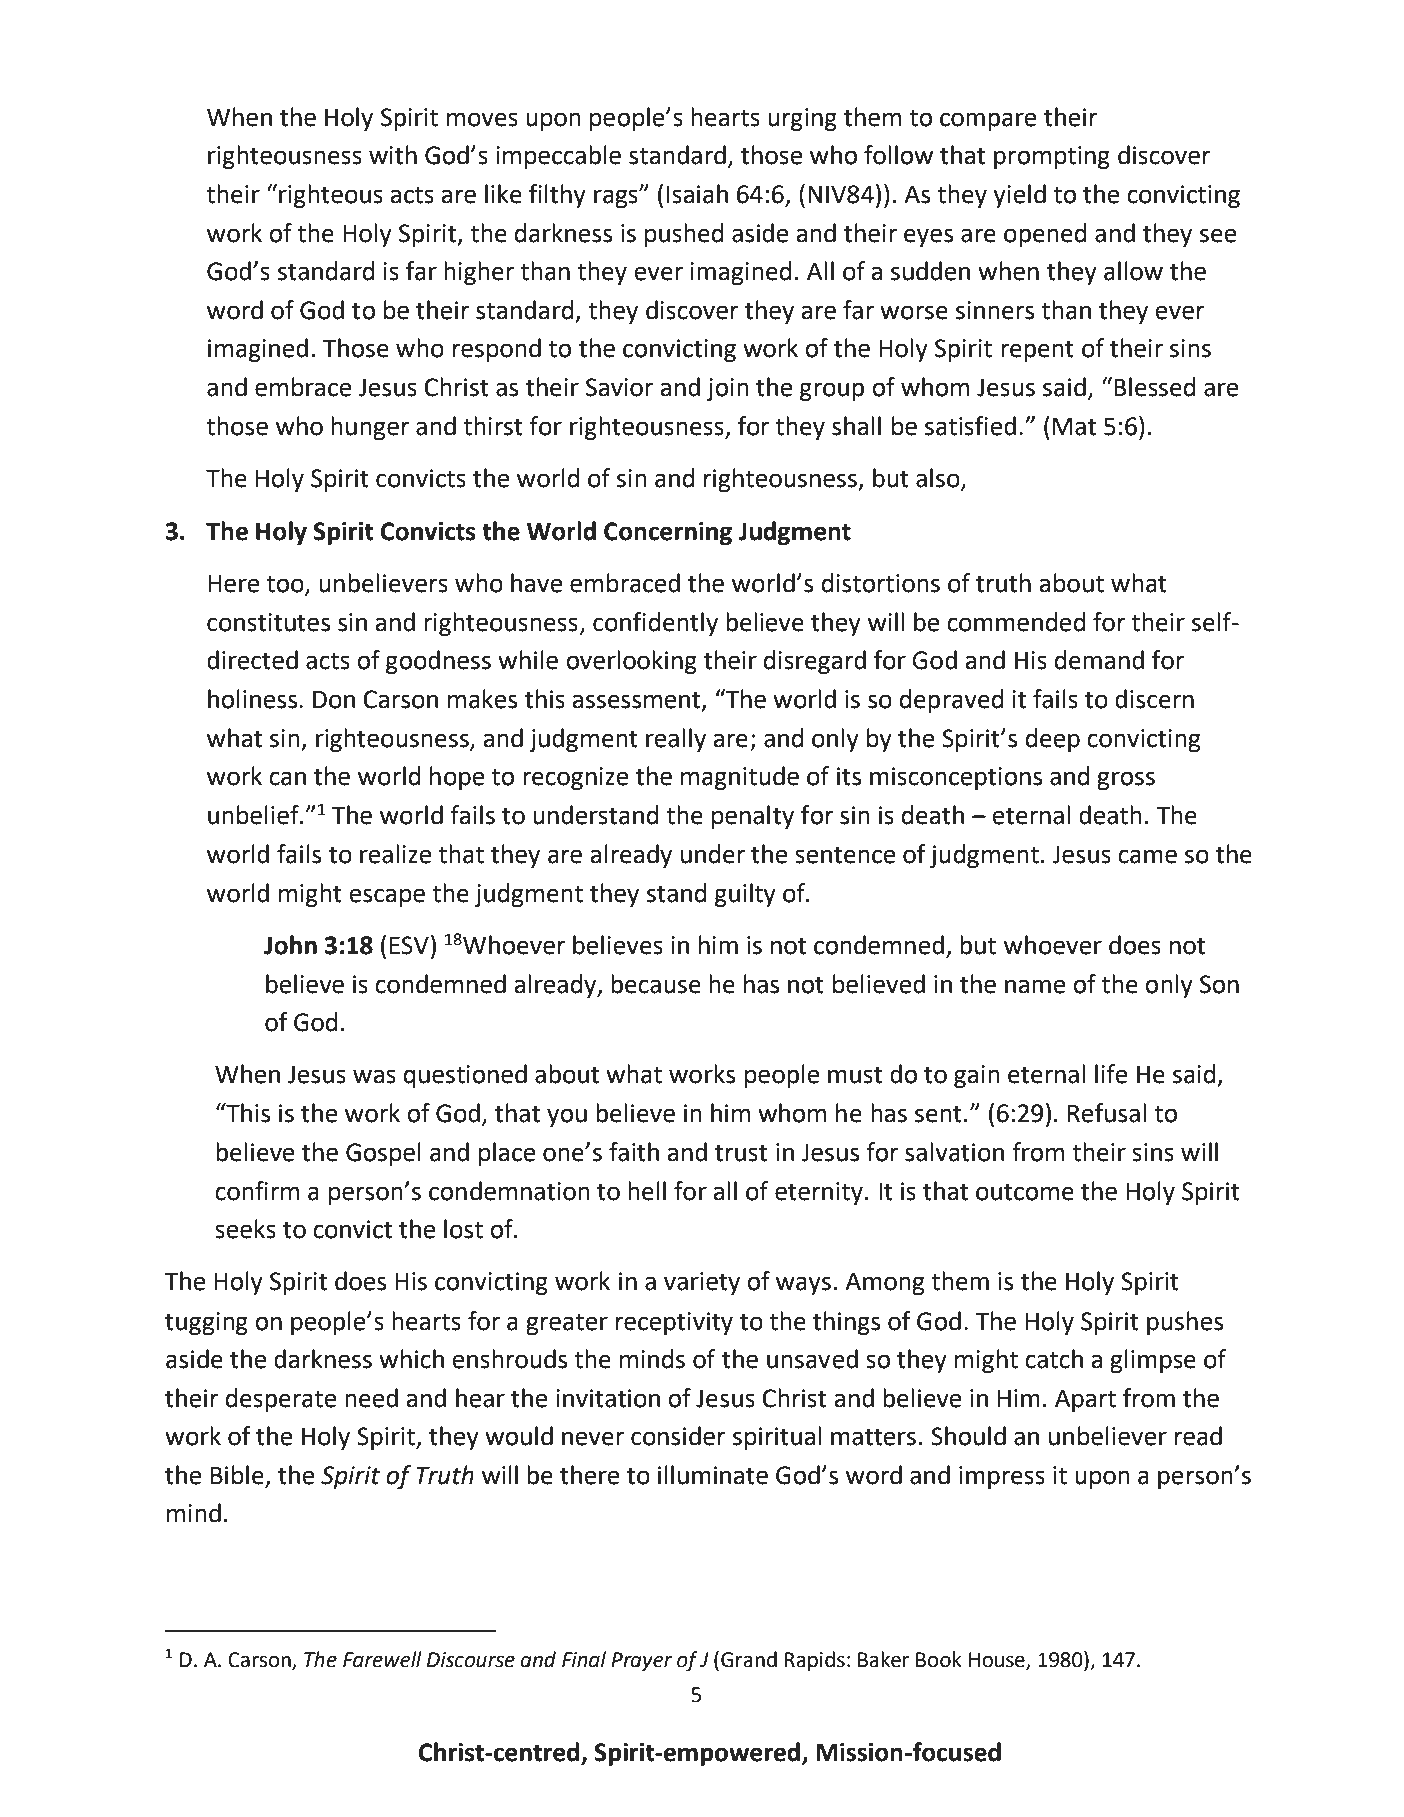  What do you see at coordinates (749, 1659) in the image?
I see `Grand` at bounding box center [749, 1659].
